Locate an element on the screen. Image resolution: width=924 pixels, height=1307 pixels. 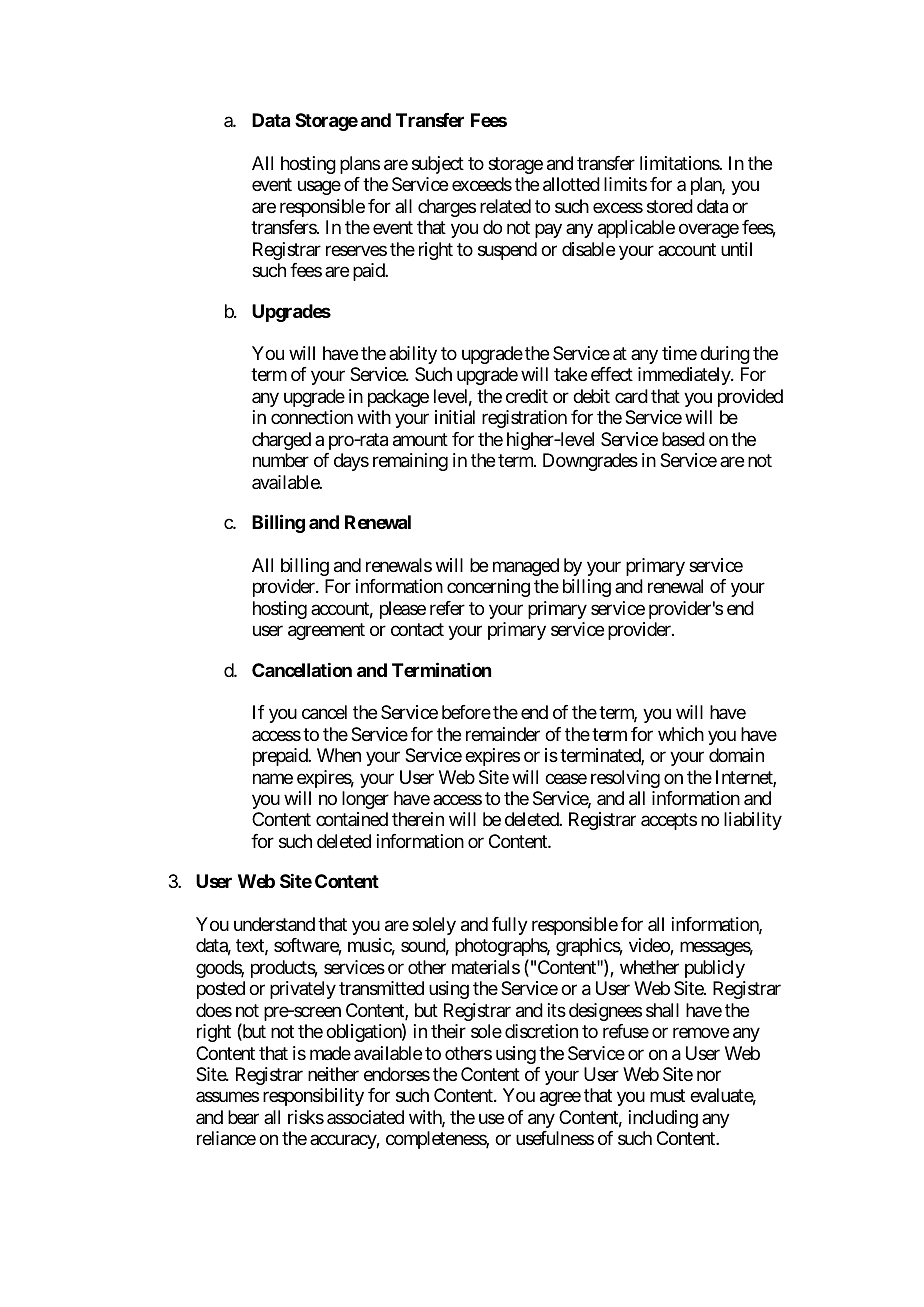
responsibility is located at coordinates (313, 1097).
